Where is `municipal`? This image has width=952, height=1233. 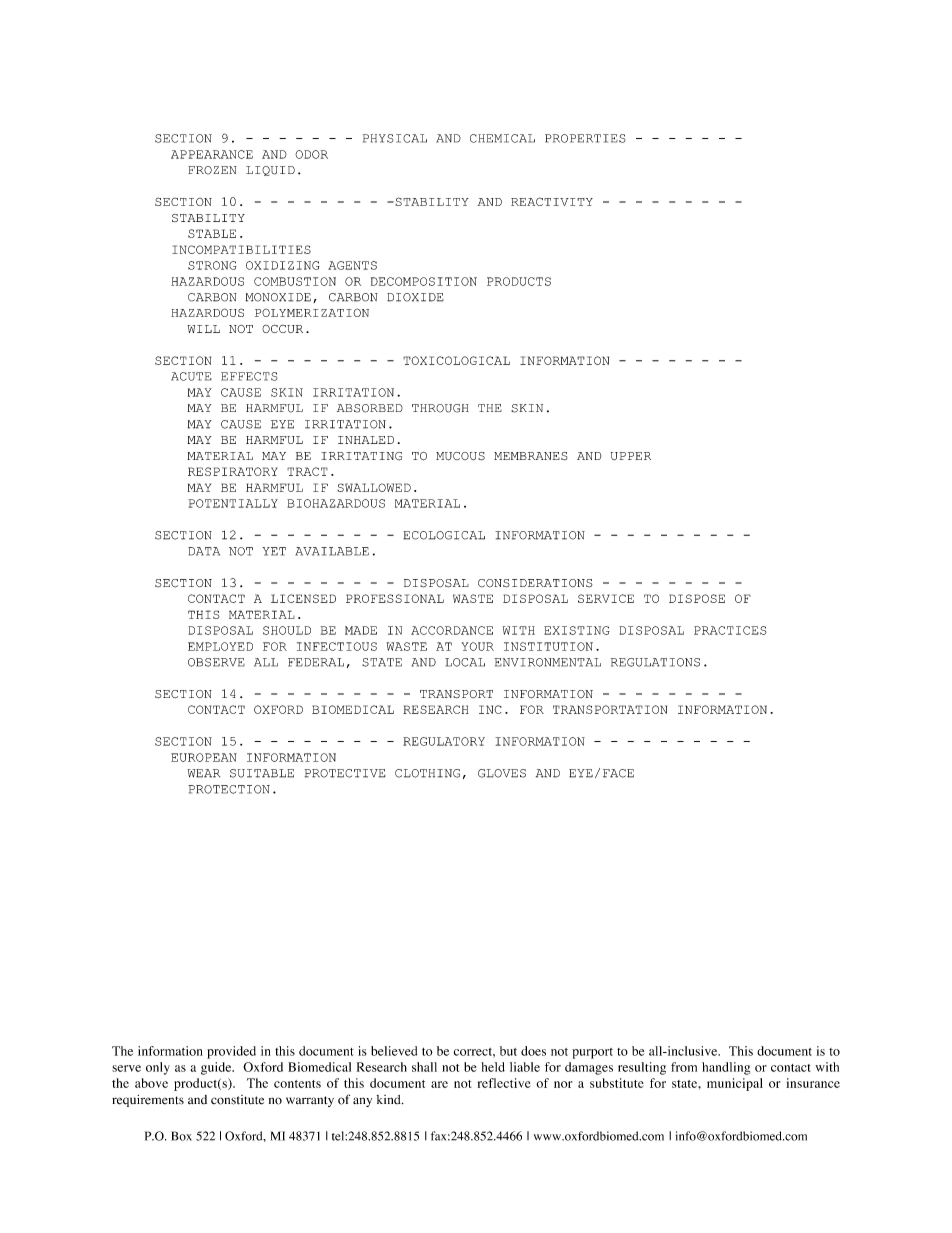
municipal is located at coordinates (735, 1084).
